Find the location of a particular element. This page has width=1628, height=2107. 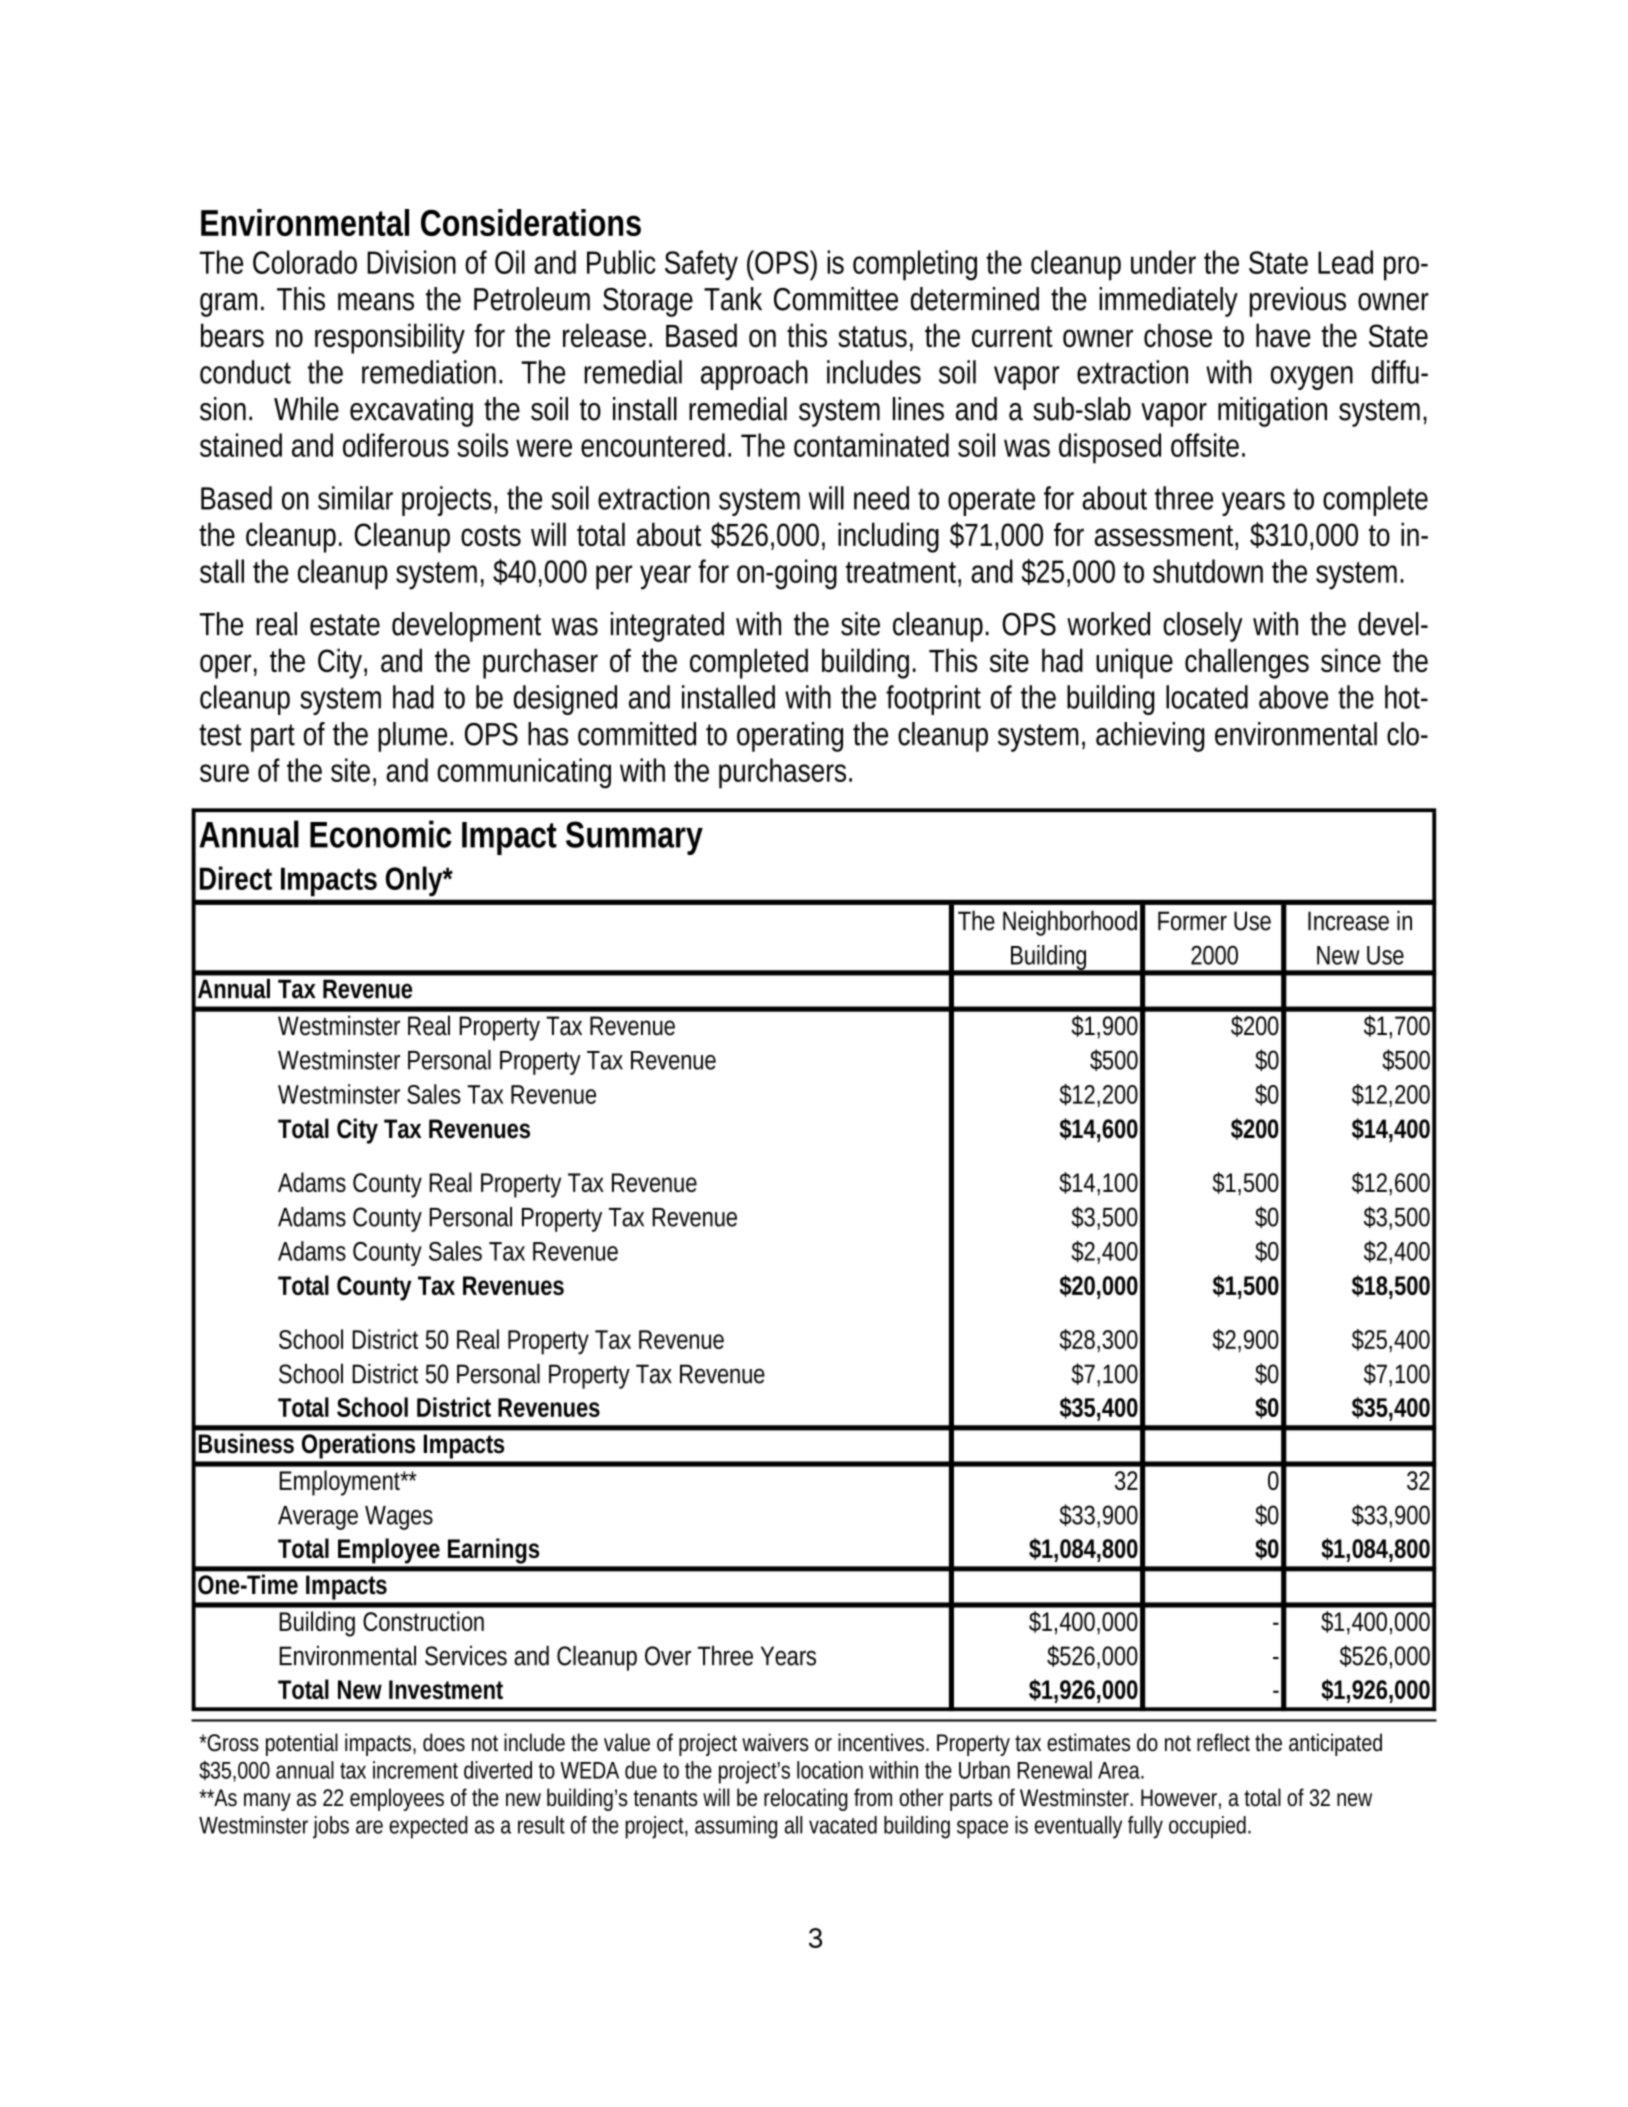

achieving is located at coordinates (1150, 737).
